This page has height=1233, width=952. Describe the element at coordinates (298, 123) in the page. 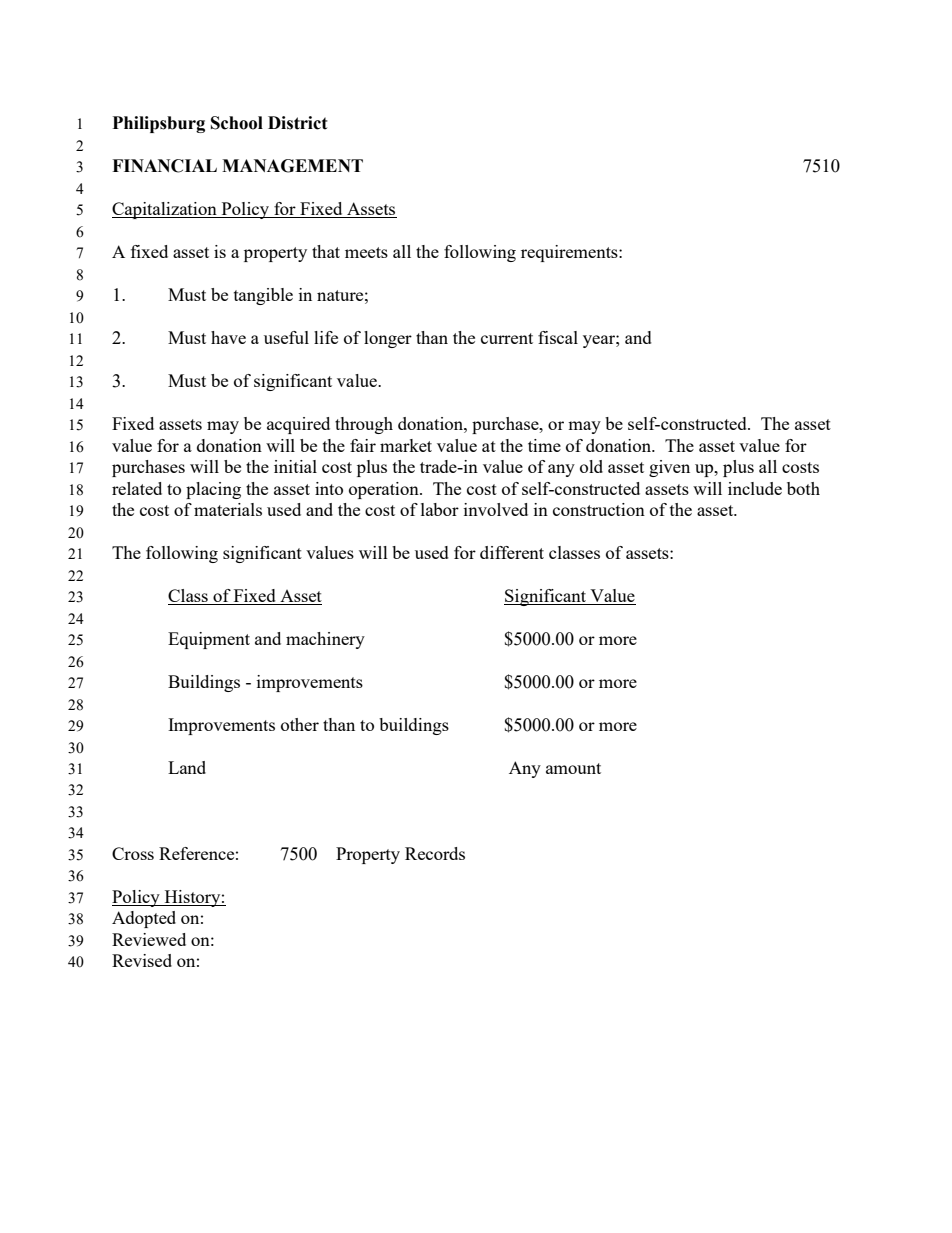

I see `District` at that location.
